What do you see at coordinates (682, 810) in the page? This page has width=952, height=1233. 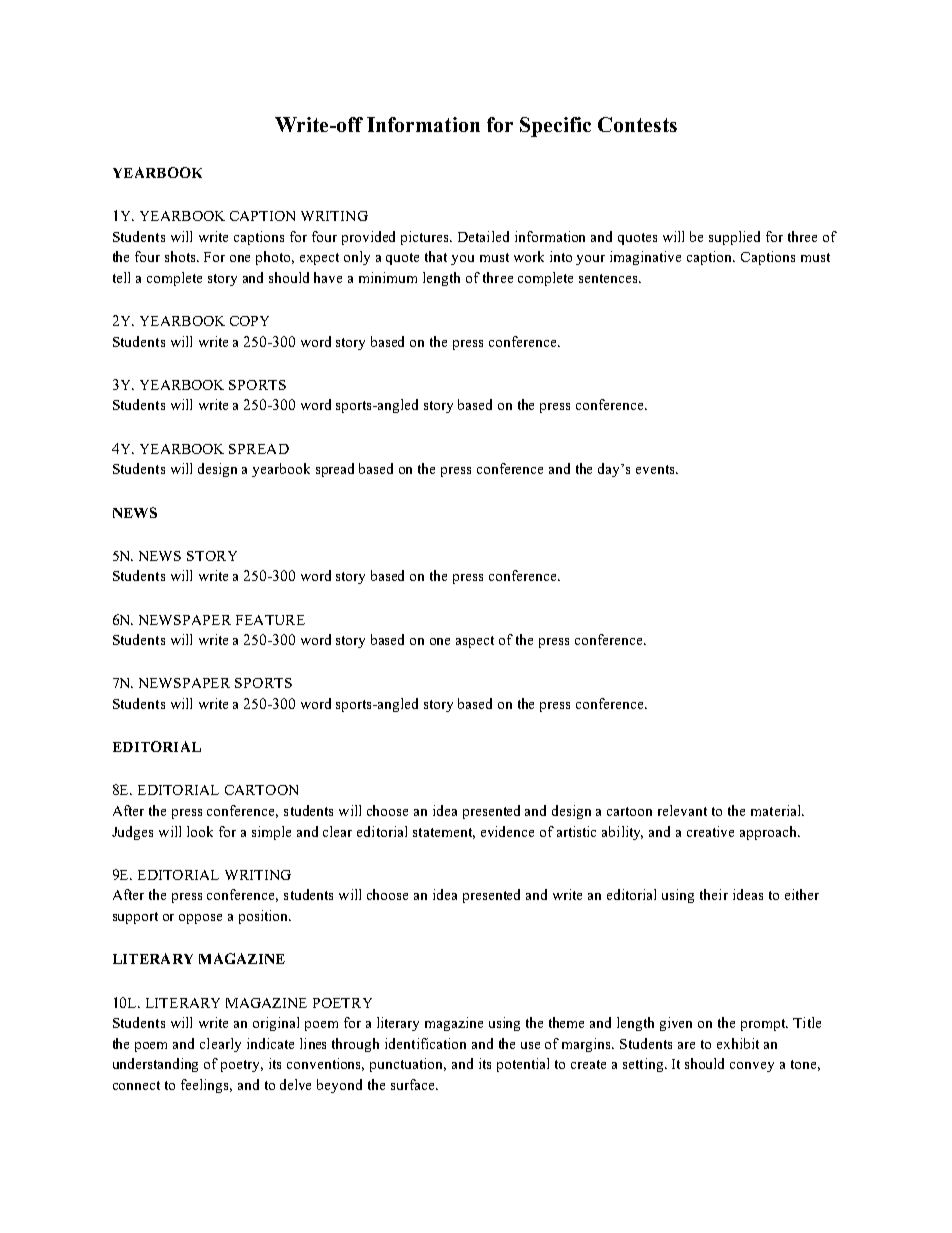 I see `relevant` at bounding box center [682, 810].
